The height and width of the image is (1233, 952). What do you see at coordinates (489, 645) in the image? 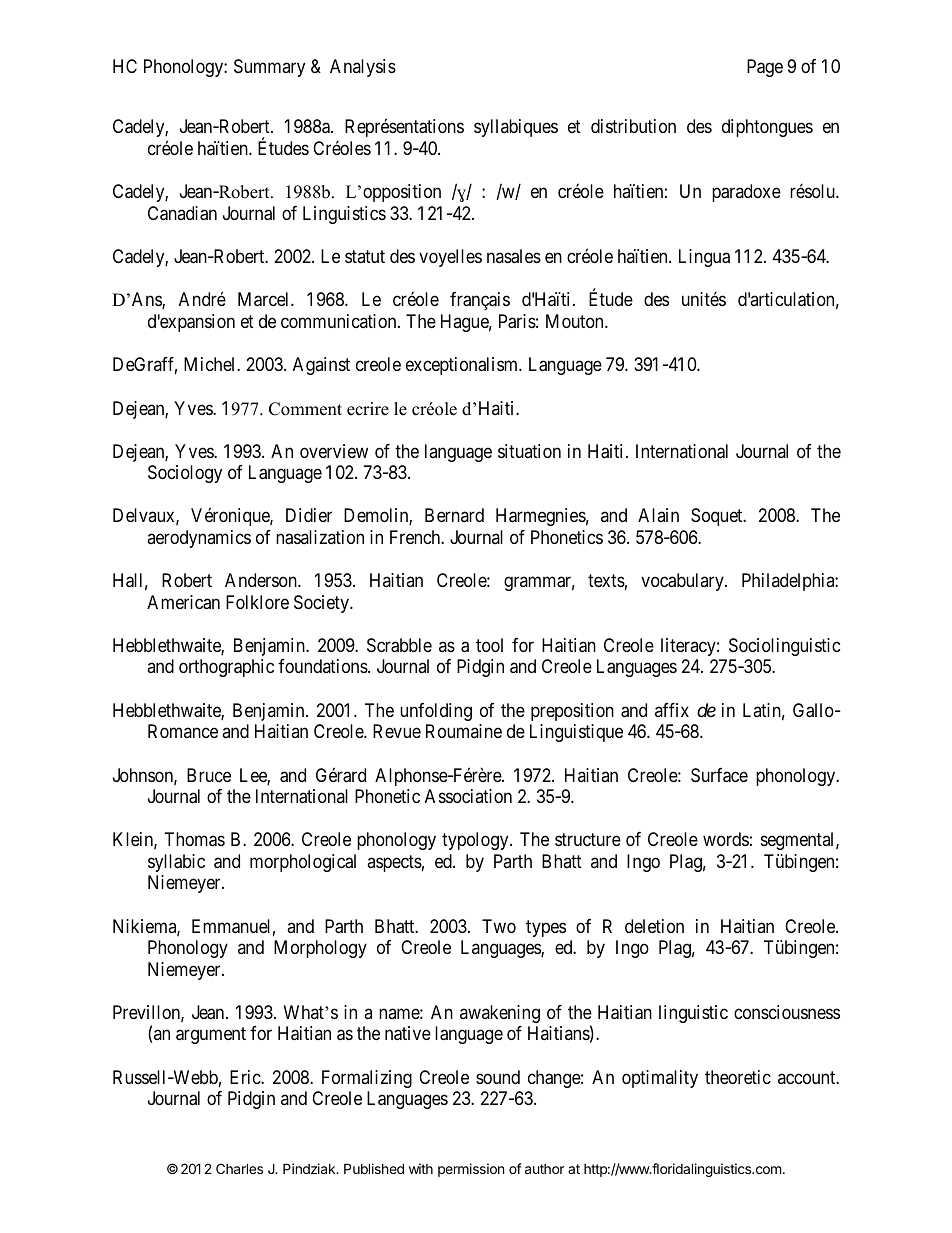
I see `tool` at bounding box center [489, 645].
